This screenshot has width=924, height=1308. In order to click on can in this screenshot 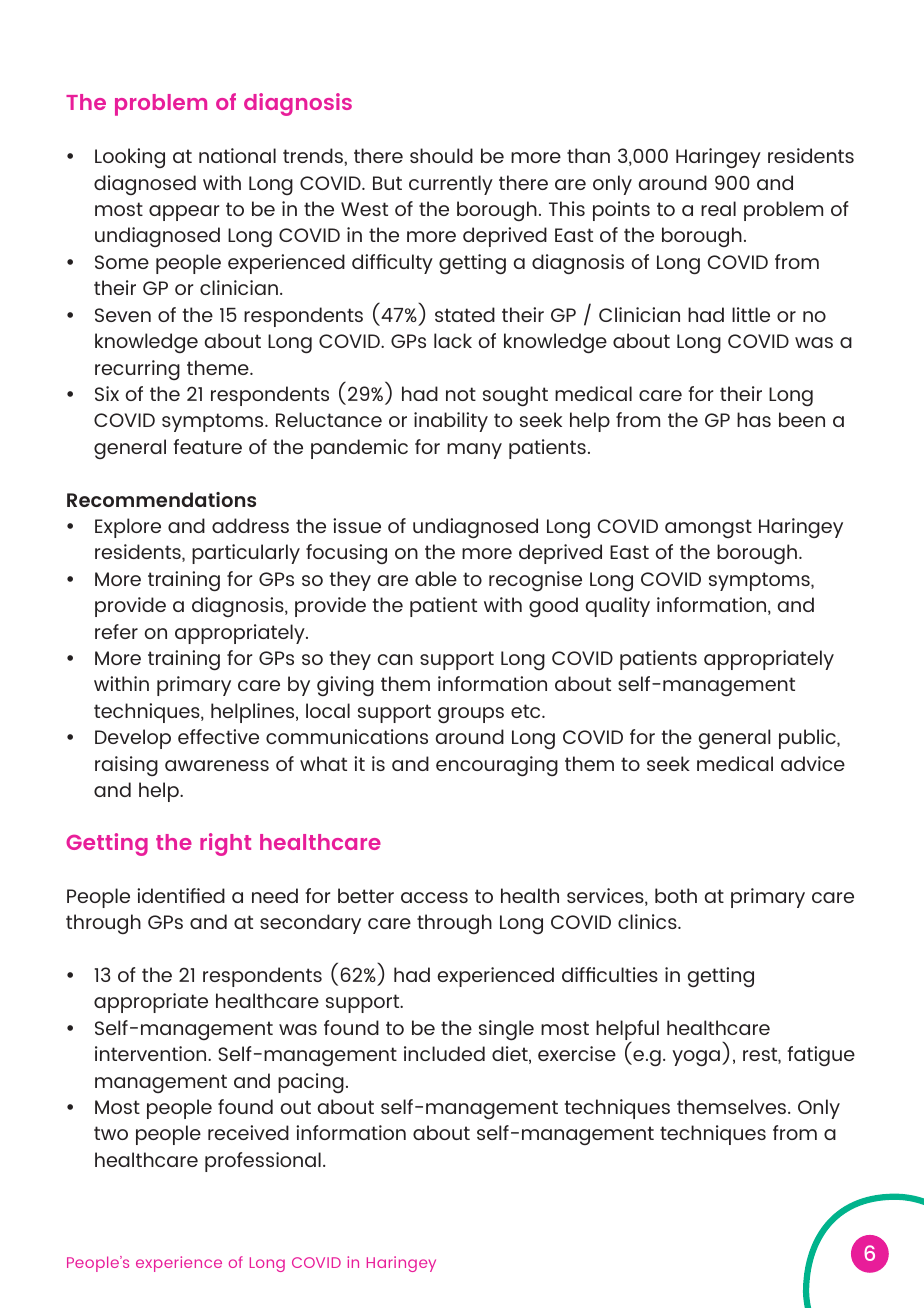, I will do `click(395, 659)`.
